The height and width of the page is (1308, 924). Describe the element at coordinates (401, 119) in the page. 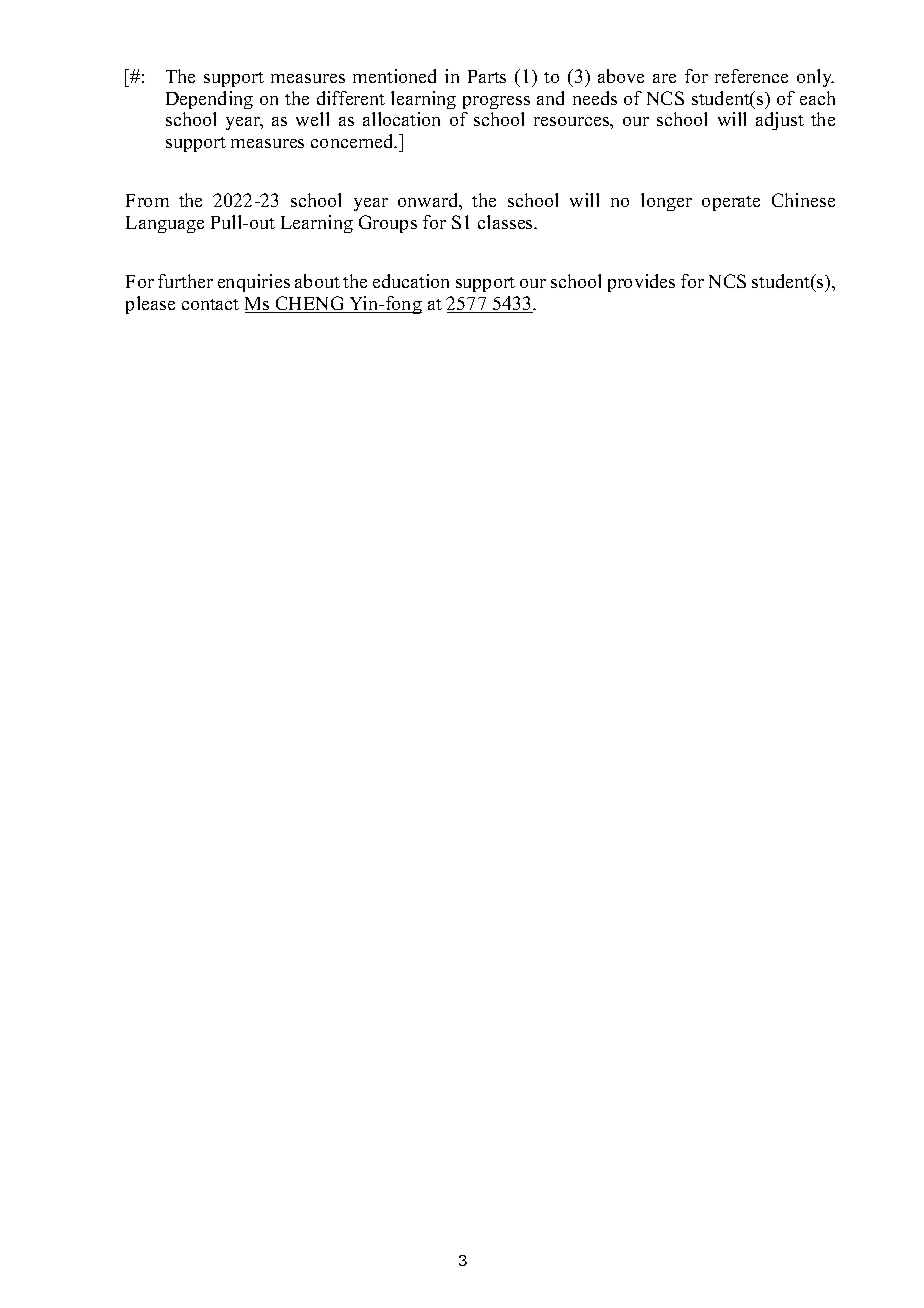

I see `allocation` at that location.
